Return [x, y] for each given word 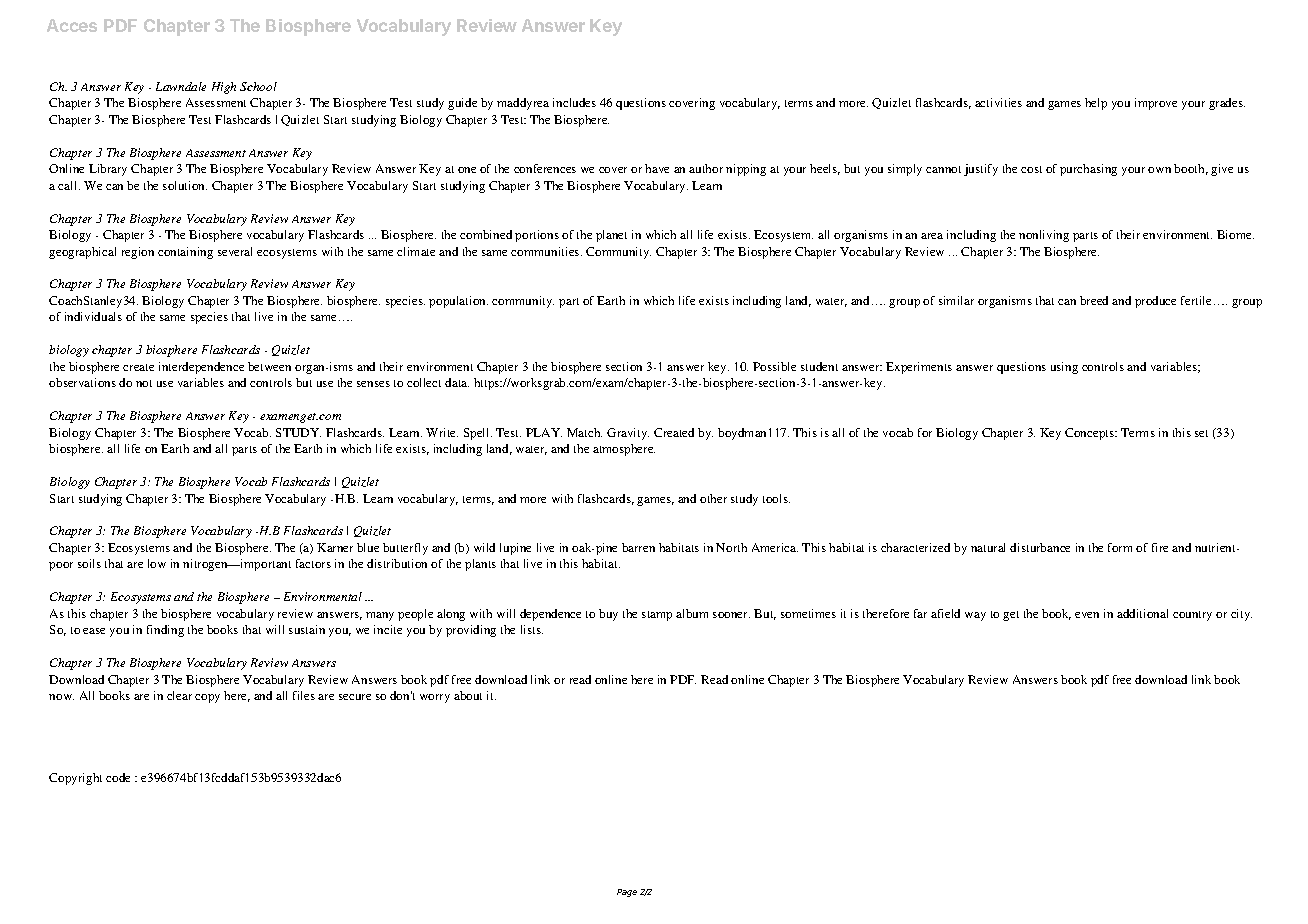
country [1192, 616]
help [1096, 104]
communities [546, 251]
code [118, 777]
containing [185, 253]
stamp [657, 616]
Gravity [628, 434]
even [1087, 615]
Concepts [1091, 434]
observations [82, 382]
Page [627, 893]
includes [574, 102]
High [224, 88]
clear [179, 695]
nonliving [1044, 236]
